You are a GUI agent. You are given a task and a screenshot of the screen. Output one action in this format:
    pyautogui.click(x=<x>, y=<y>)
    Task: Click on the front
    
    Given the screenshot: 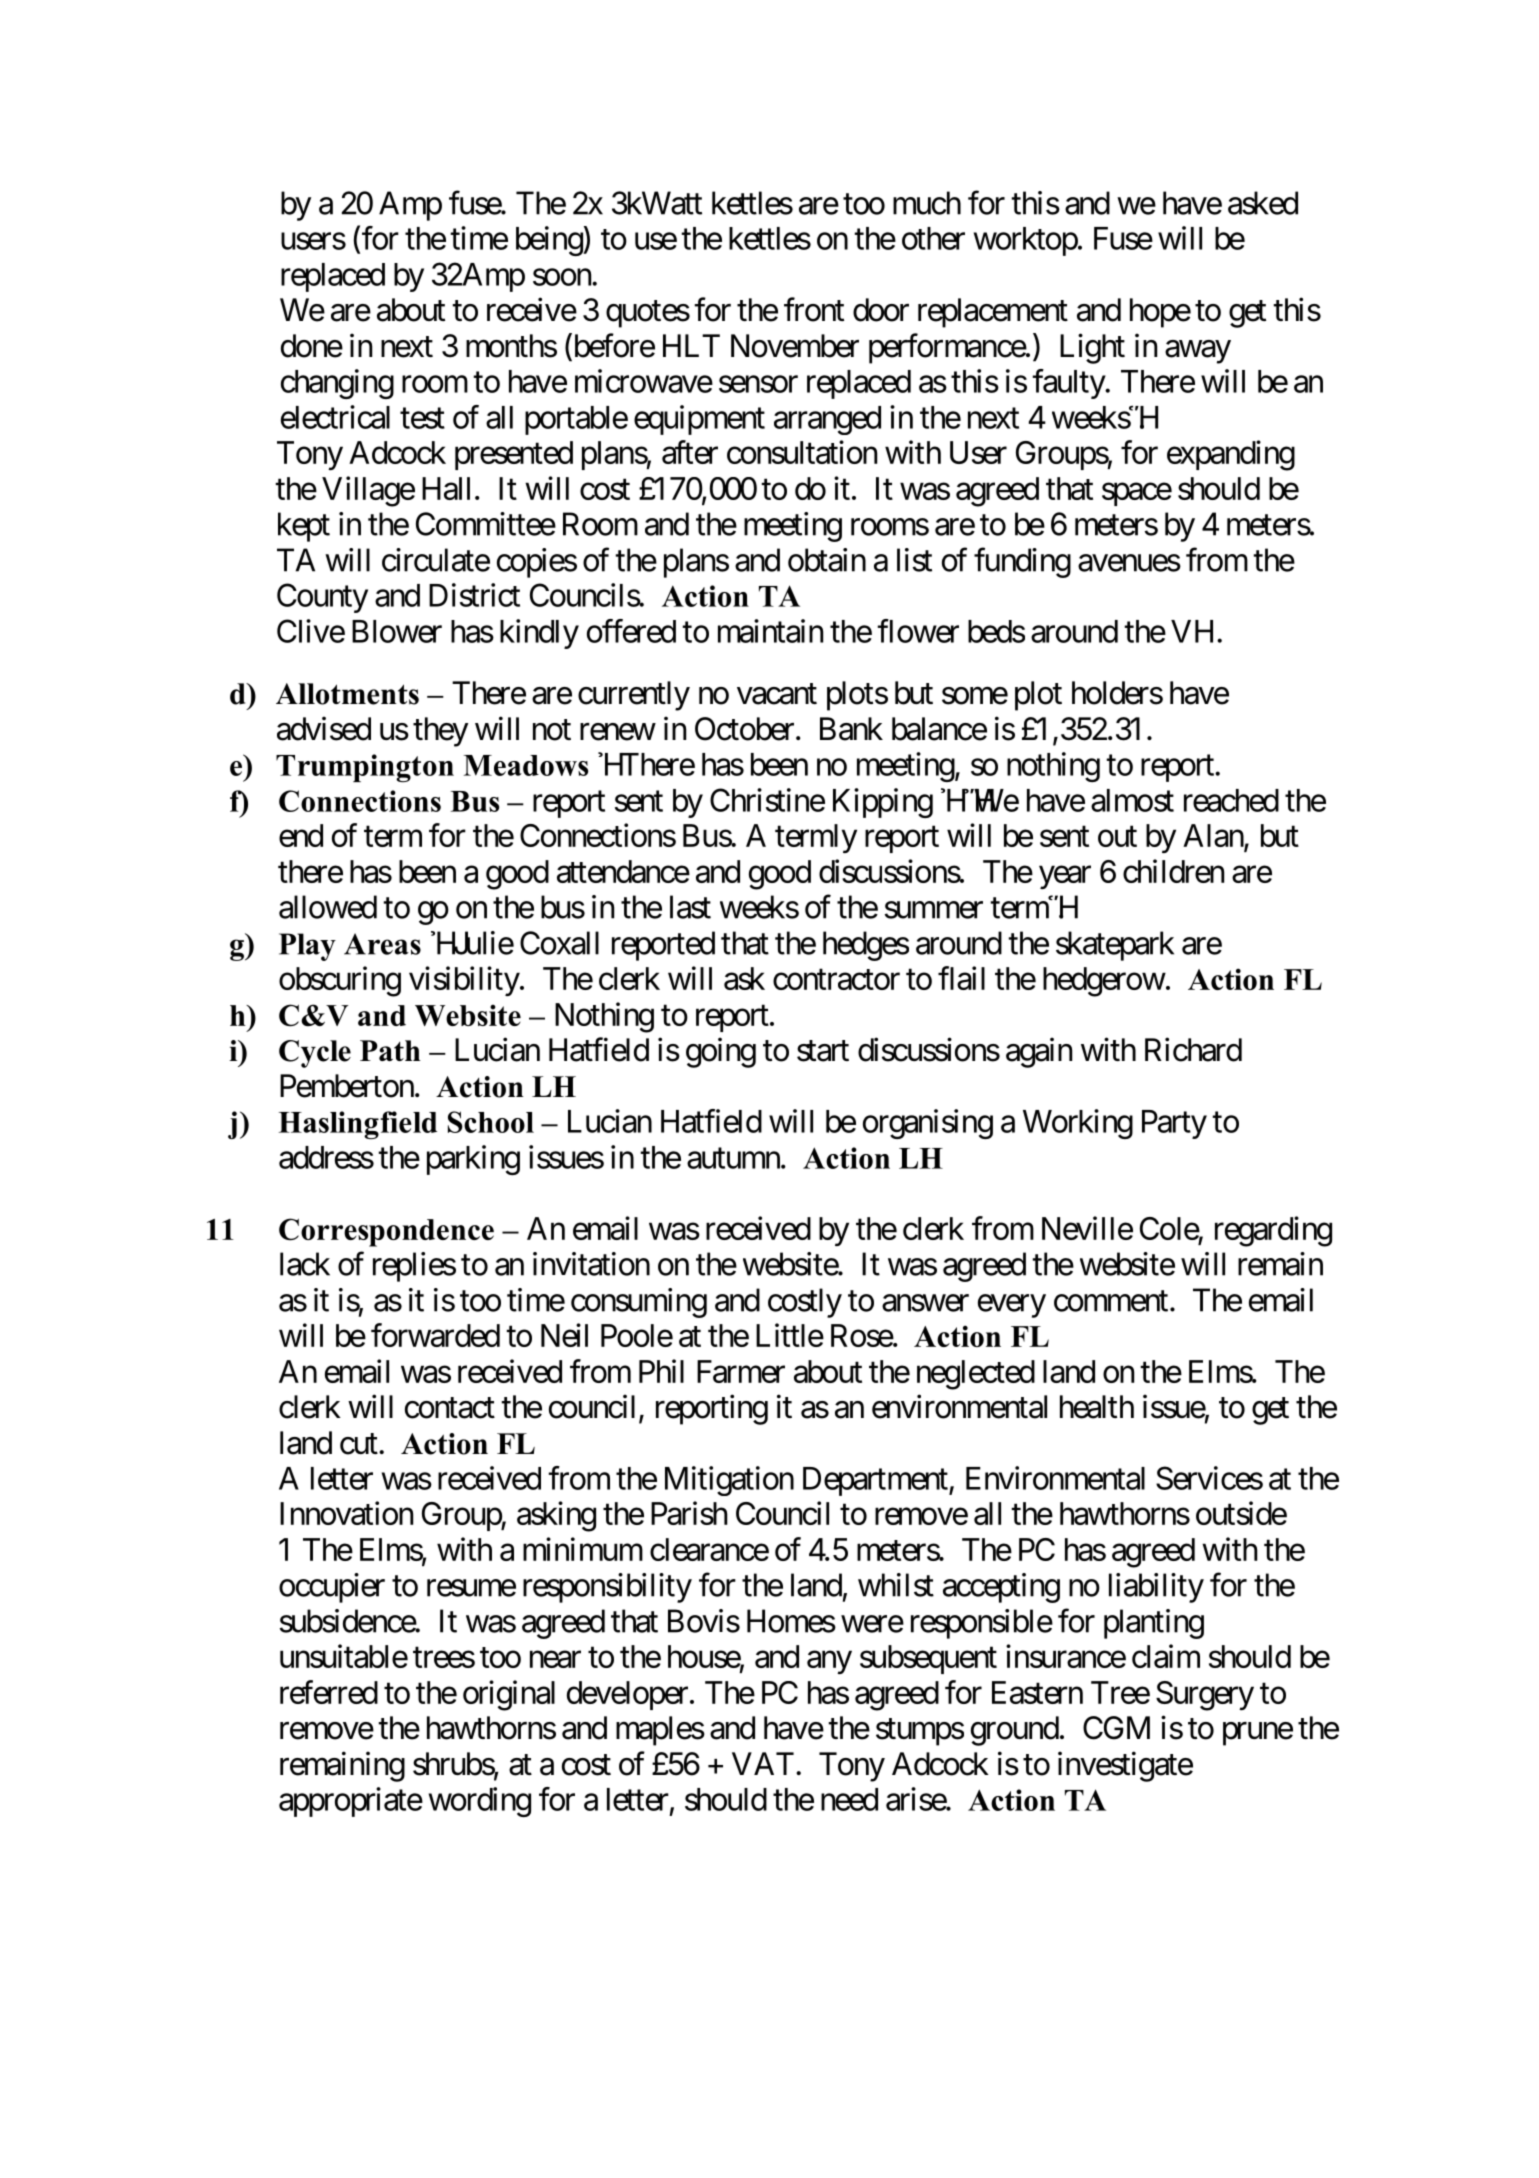 What is the action you would take?
    pyautogui.click(x=814, y=309)
